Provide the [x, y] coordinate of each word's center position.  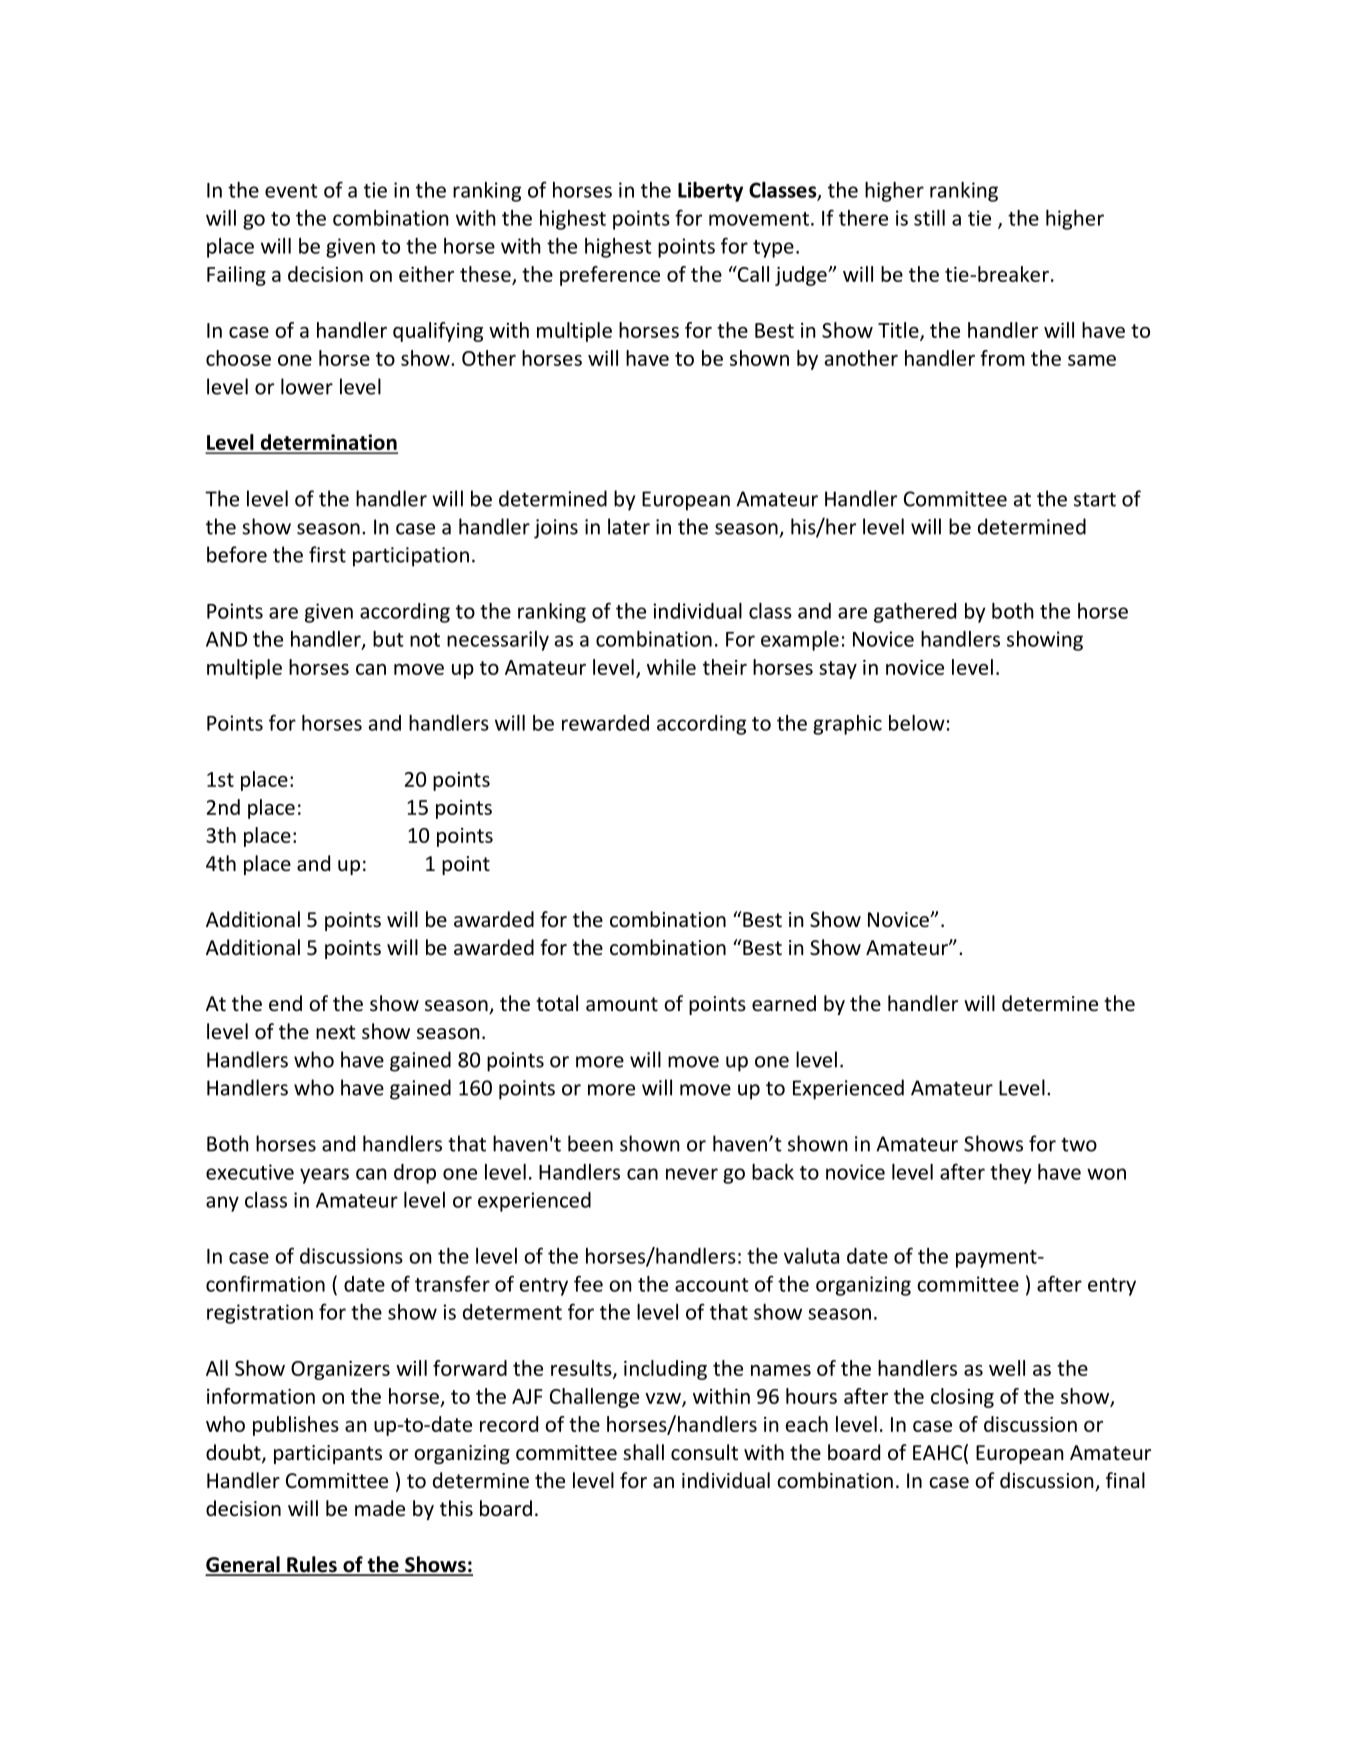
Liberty [710, 192]
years [324, 1176]
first [327, 554]
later [629, 526]
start [1095, 499]
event [291, 191]
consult [704, 1452]
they [1010, 1174]
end [285, 1003]
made [380, 1508]
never [692, 1174]
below [917, 723]
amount [622, 1004]
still [929, 218]
